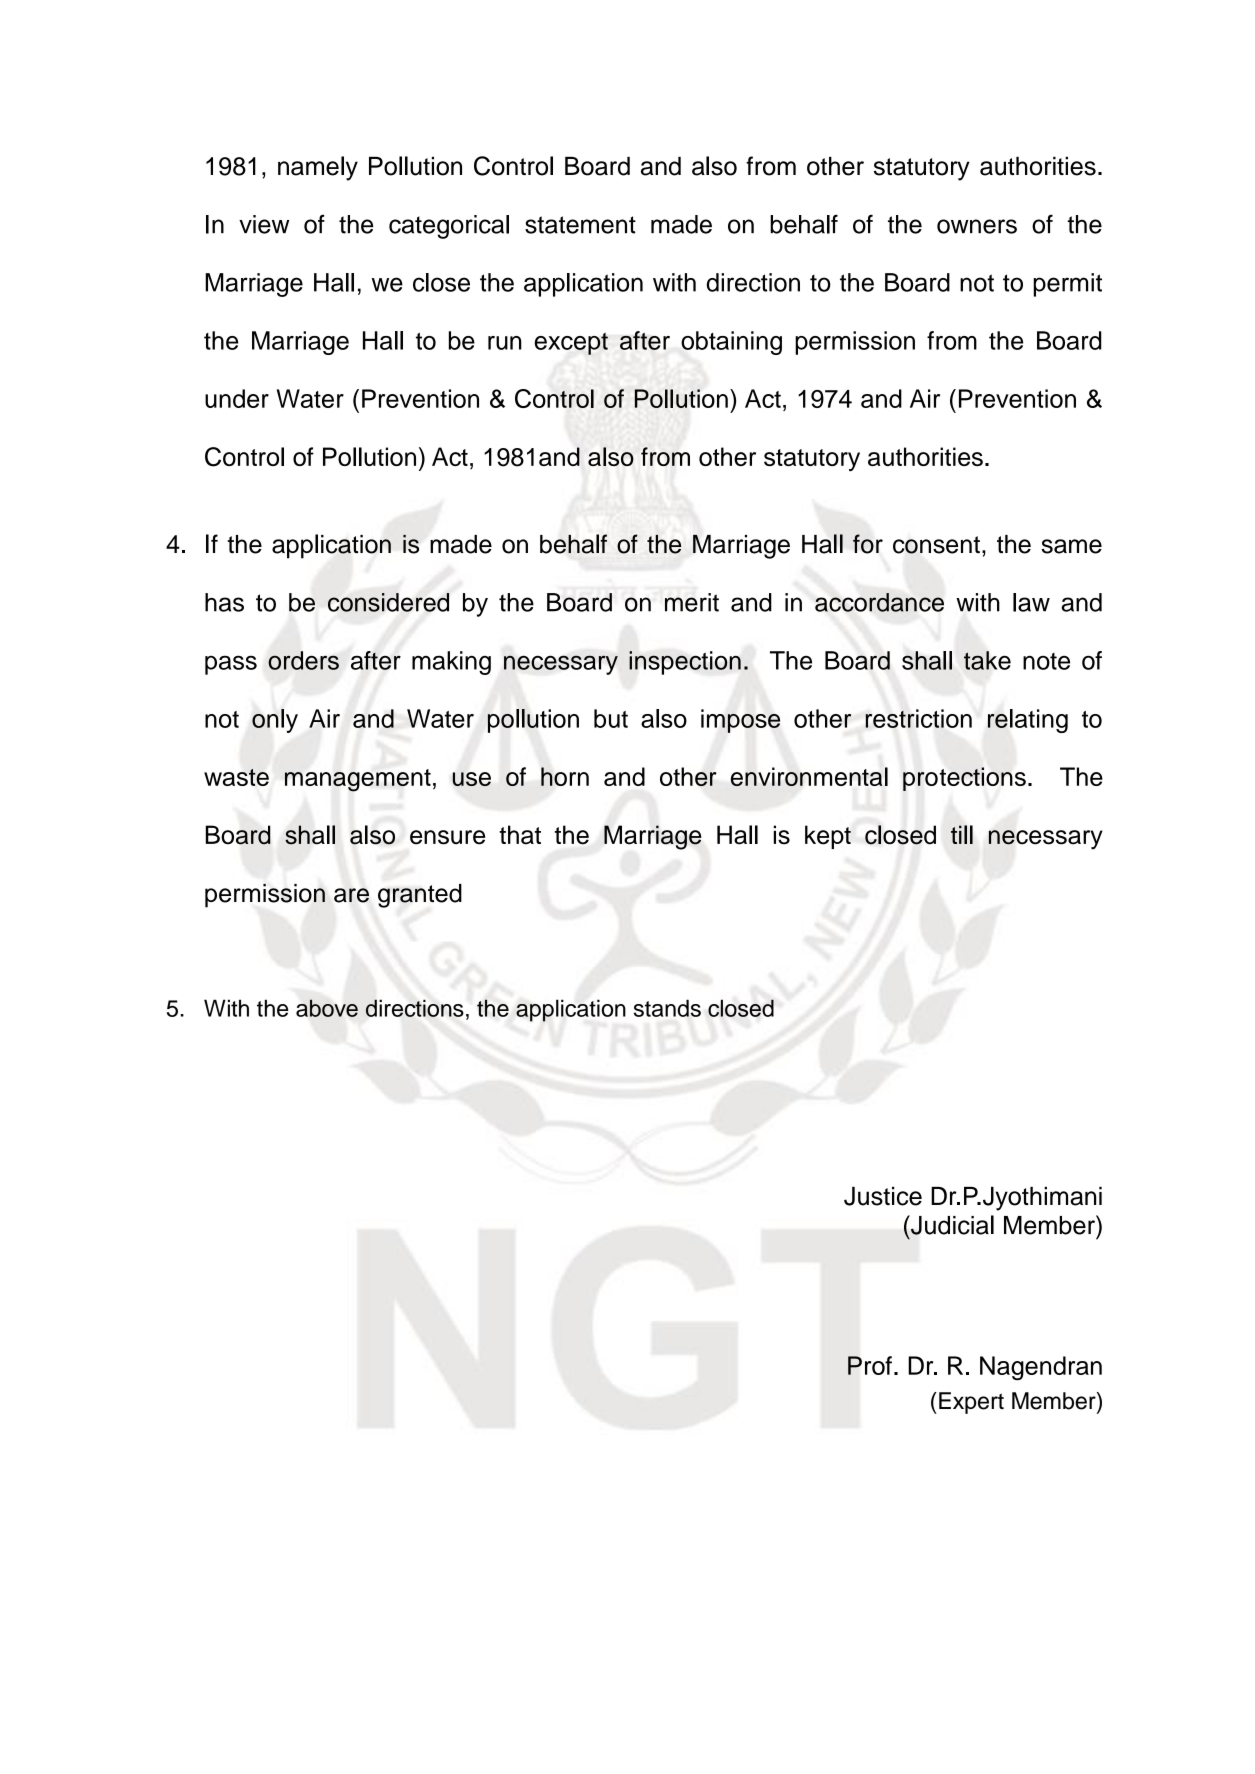 Image resolution: width=1255 pixels, height=1774 pixels. What do you see at coordinates (964, 779) in the image?
I see `protections` at bounding box center [964, 779].
